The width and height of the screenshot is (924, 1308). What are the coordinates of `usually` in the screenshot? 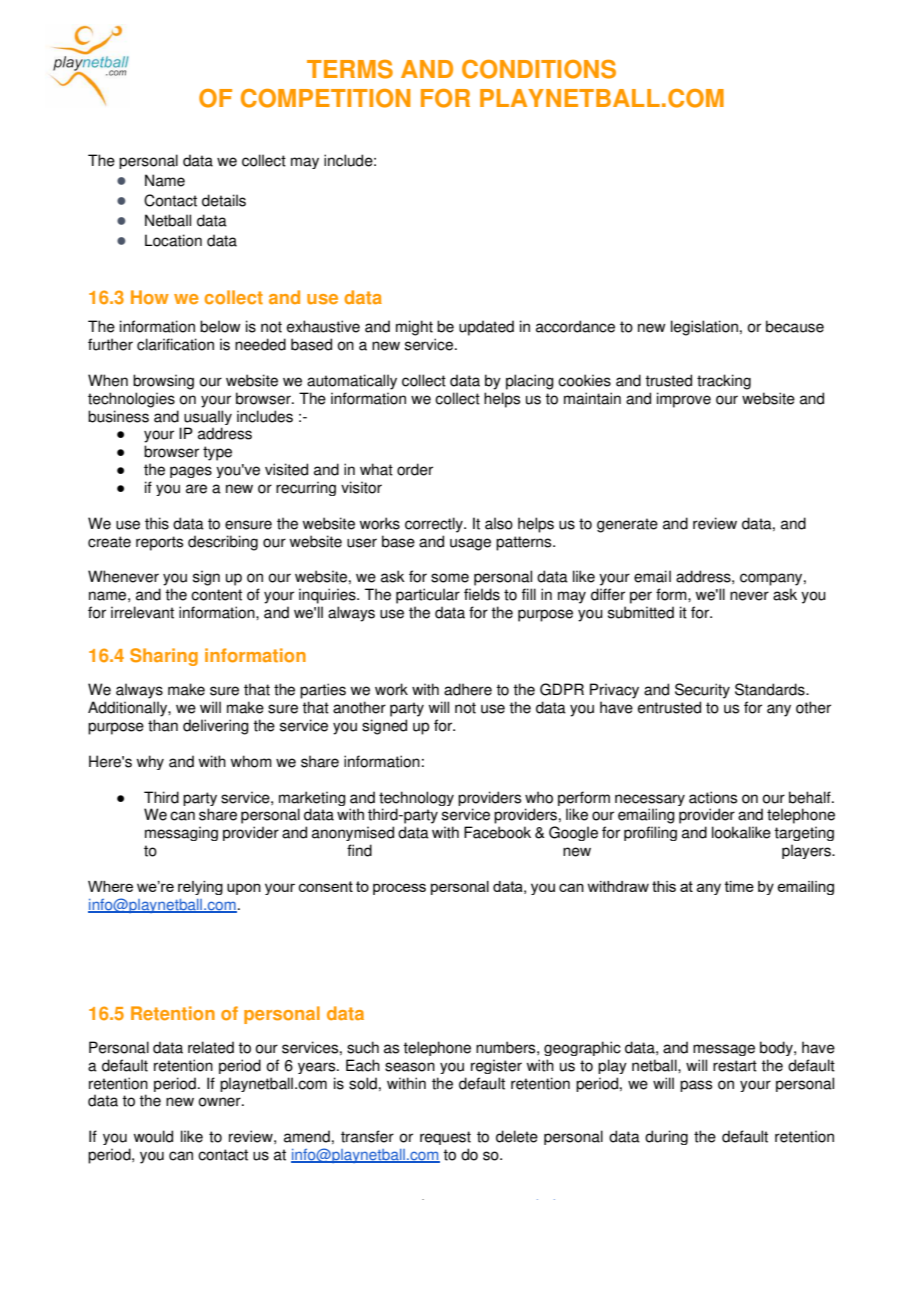 It's located at (208, 417).
